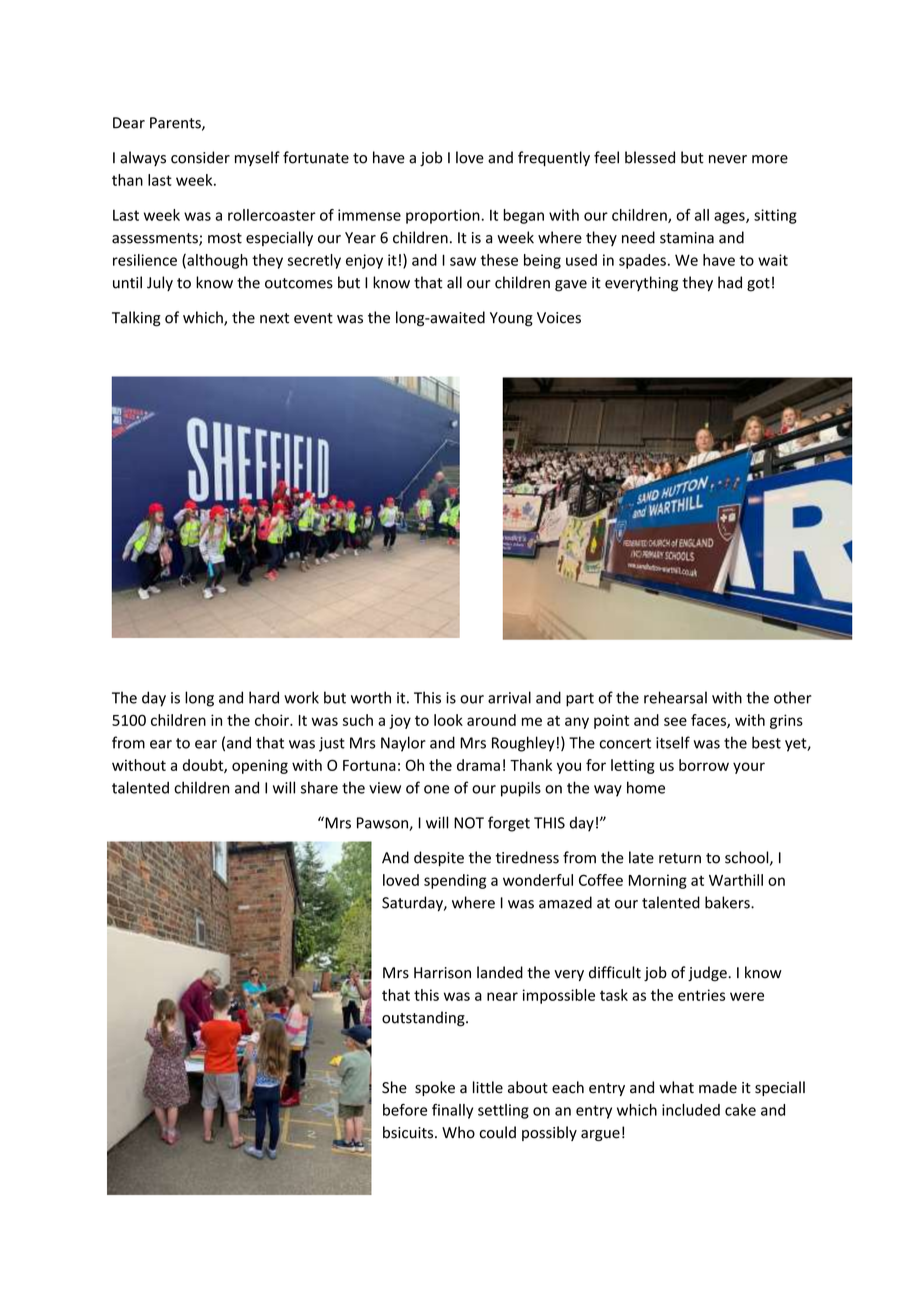  What do you see at coordinates (455, 881) in the document?
I see `spending` at bounding box center [455, 881].
